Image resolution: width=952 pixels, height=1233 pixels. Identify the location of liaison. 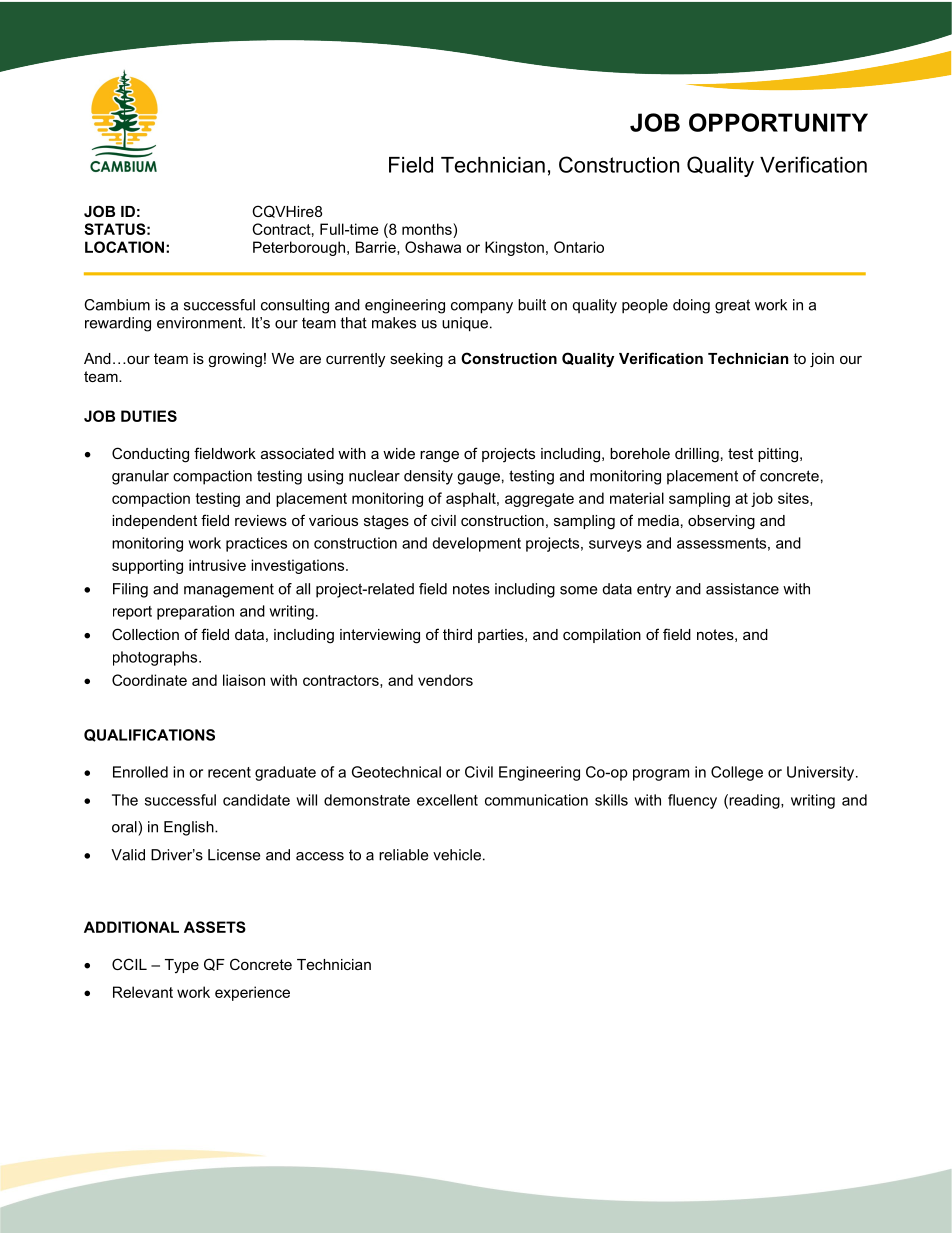
(244, 680).
